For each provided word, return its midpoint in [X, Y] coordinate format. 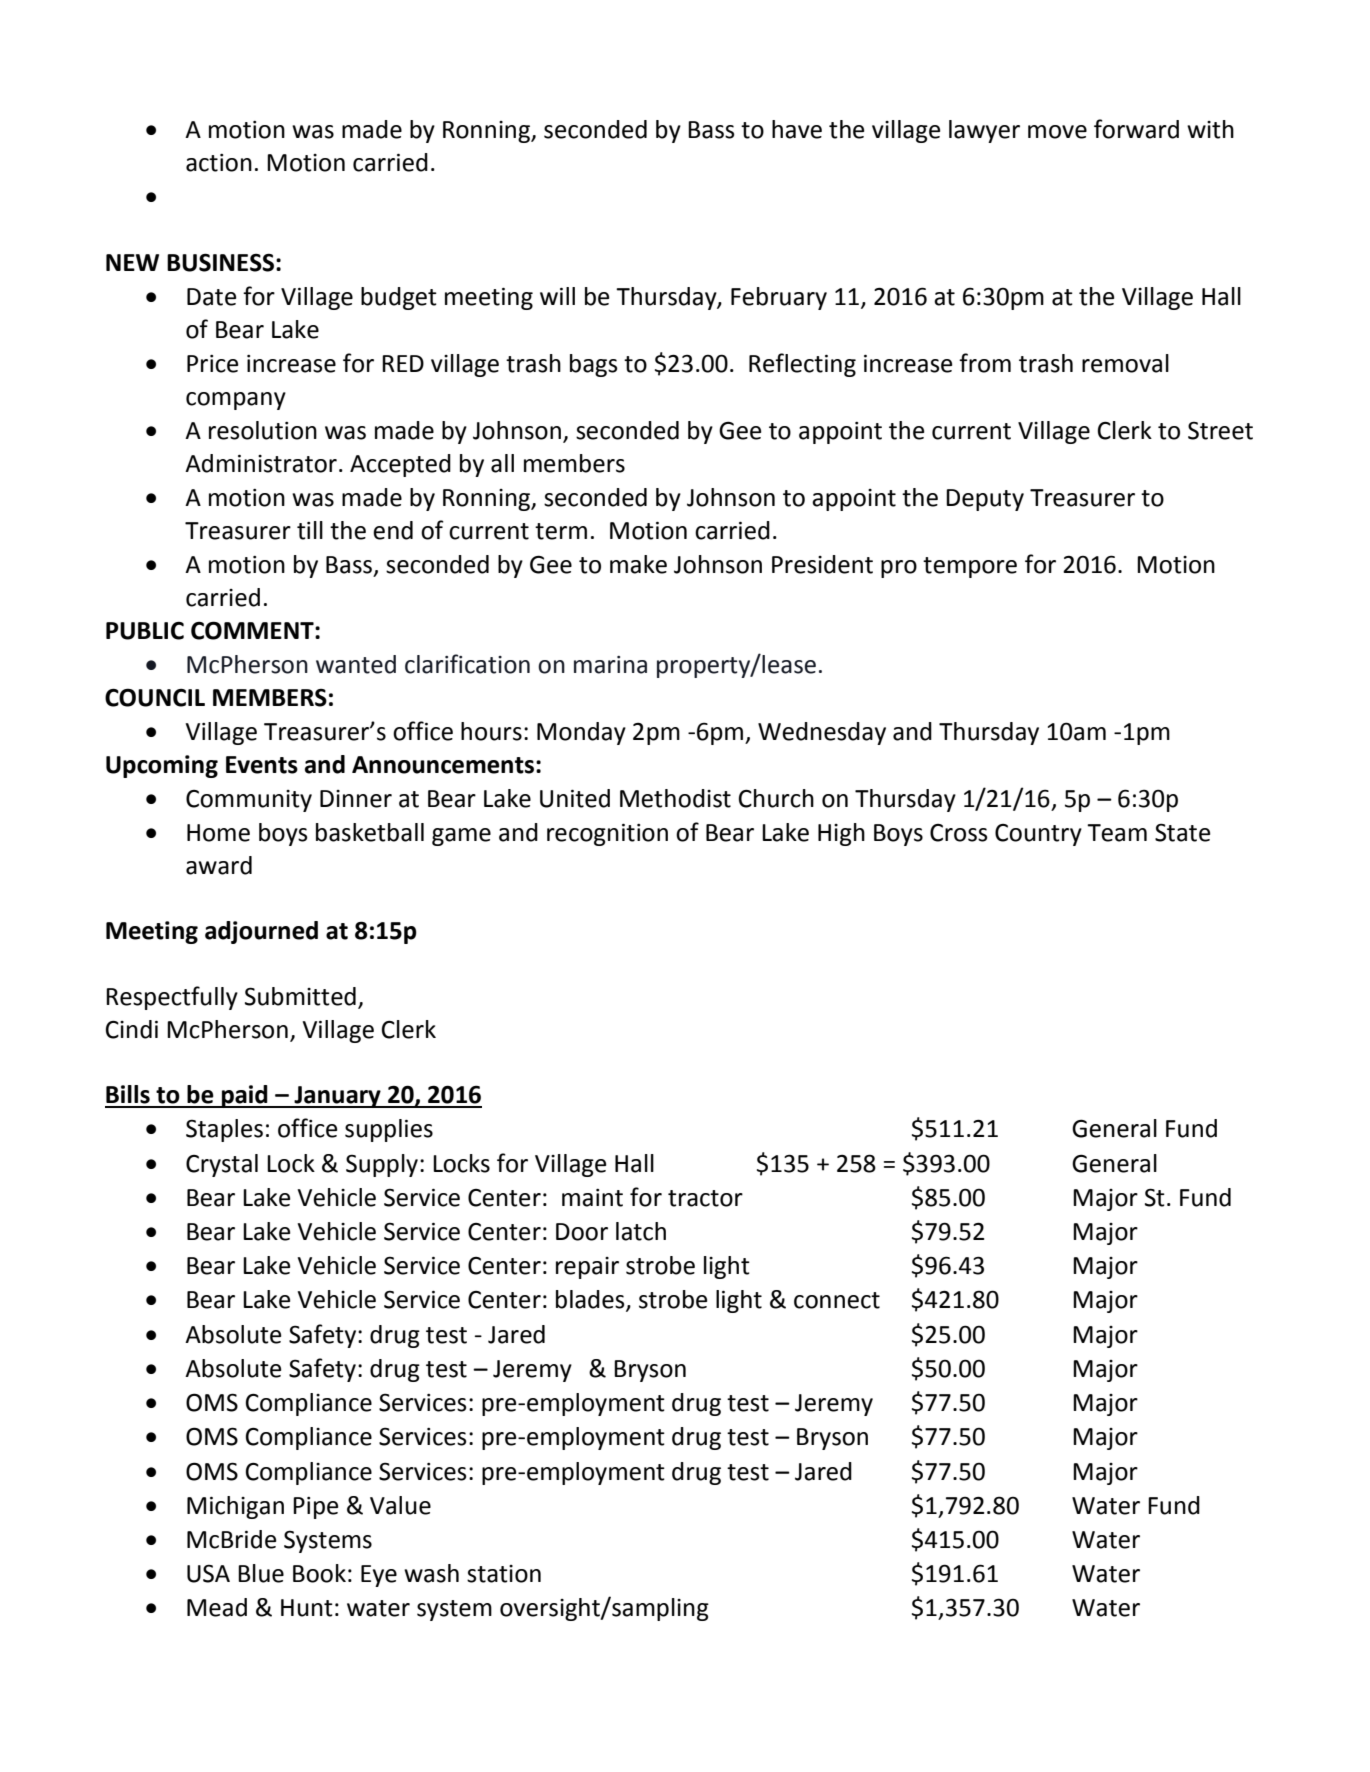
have [797, 129]
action [219, 163]
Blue [261, 1573]
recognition [607, 834]
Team [1117, 833]
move [1057, 132]
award [219, 865]
